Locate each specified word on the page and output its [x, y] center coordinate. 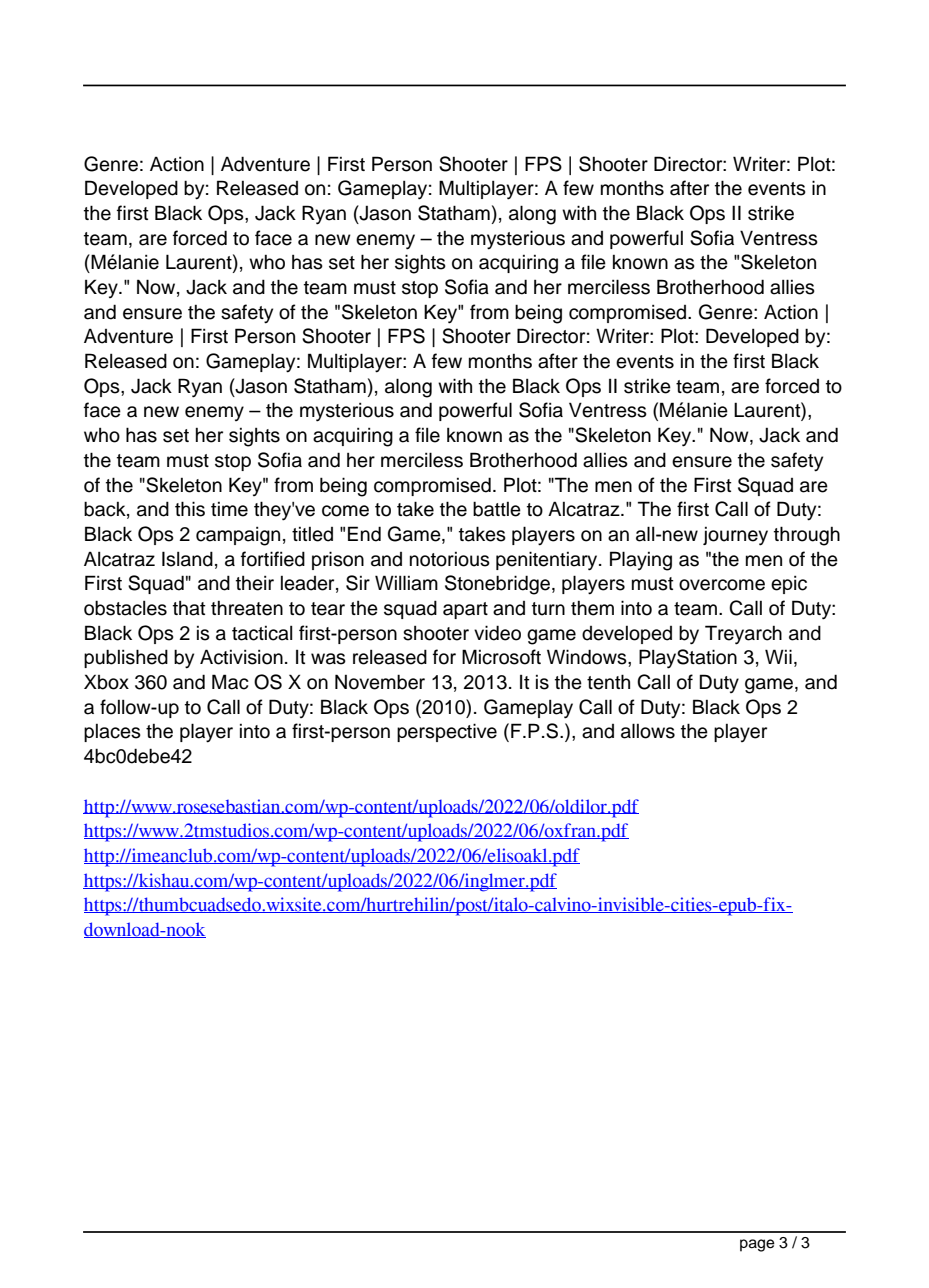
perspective [447, 732]
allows [648, 731]
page [757, 1245]
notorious [450, 559]
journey [735, 536]
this [190, 509]
